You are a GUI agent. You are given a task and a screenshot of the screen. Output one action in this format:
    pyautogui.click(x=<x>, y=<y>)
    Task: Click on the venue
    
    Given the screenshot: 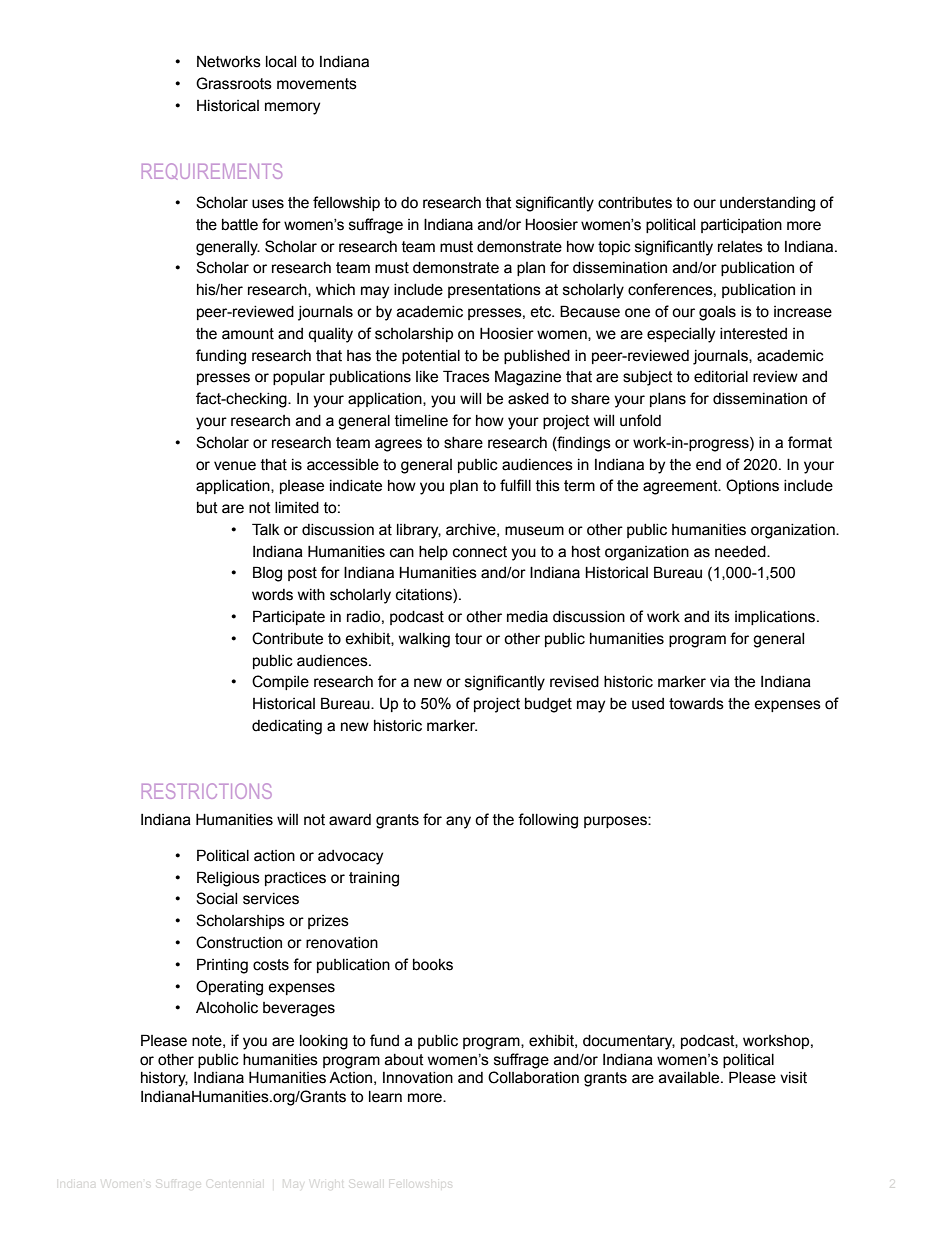 What is the action you would take?
    pyautogui.click(x=235, y=466)
